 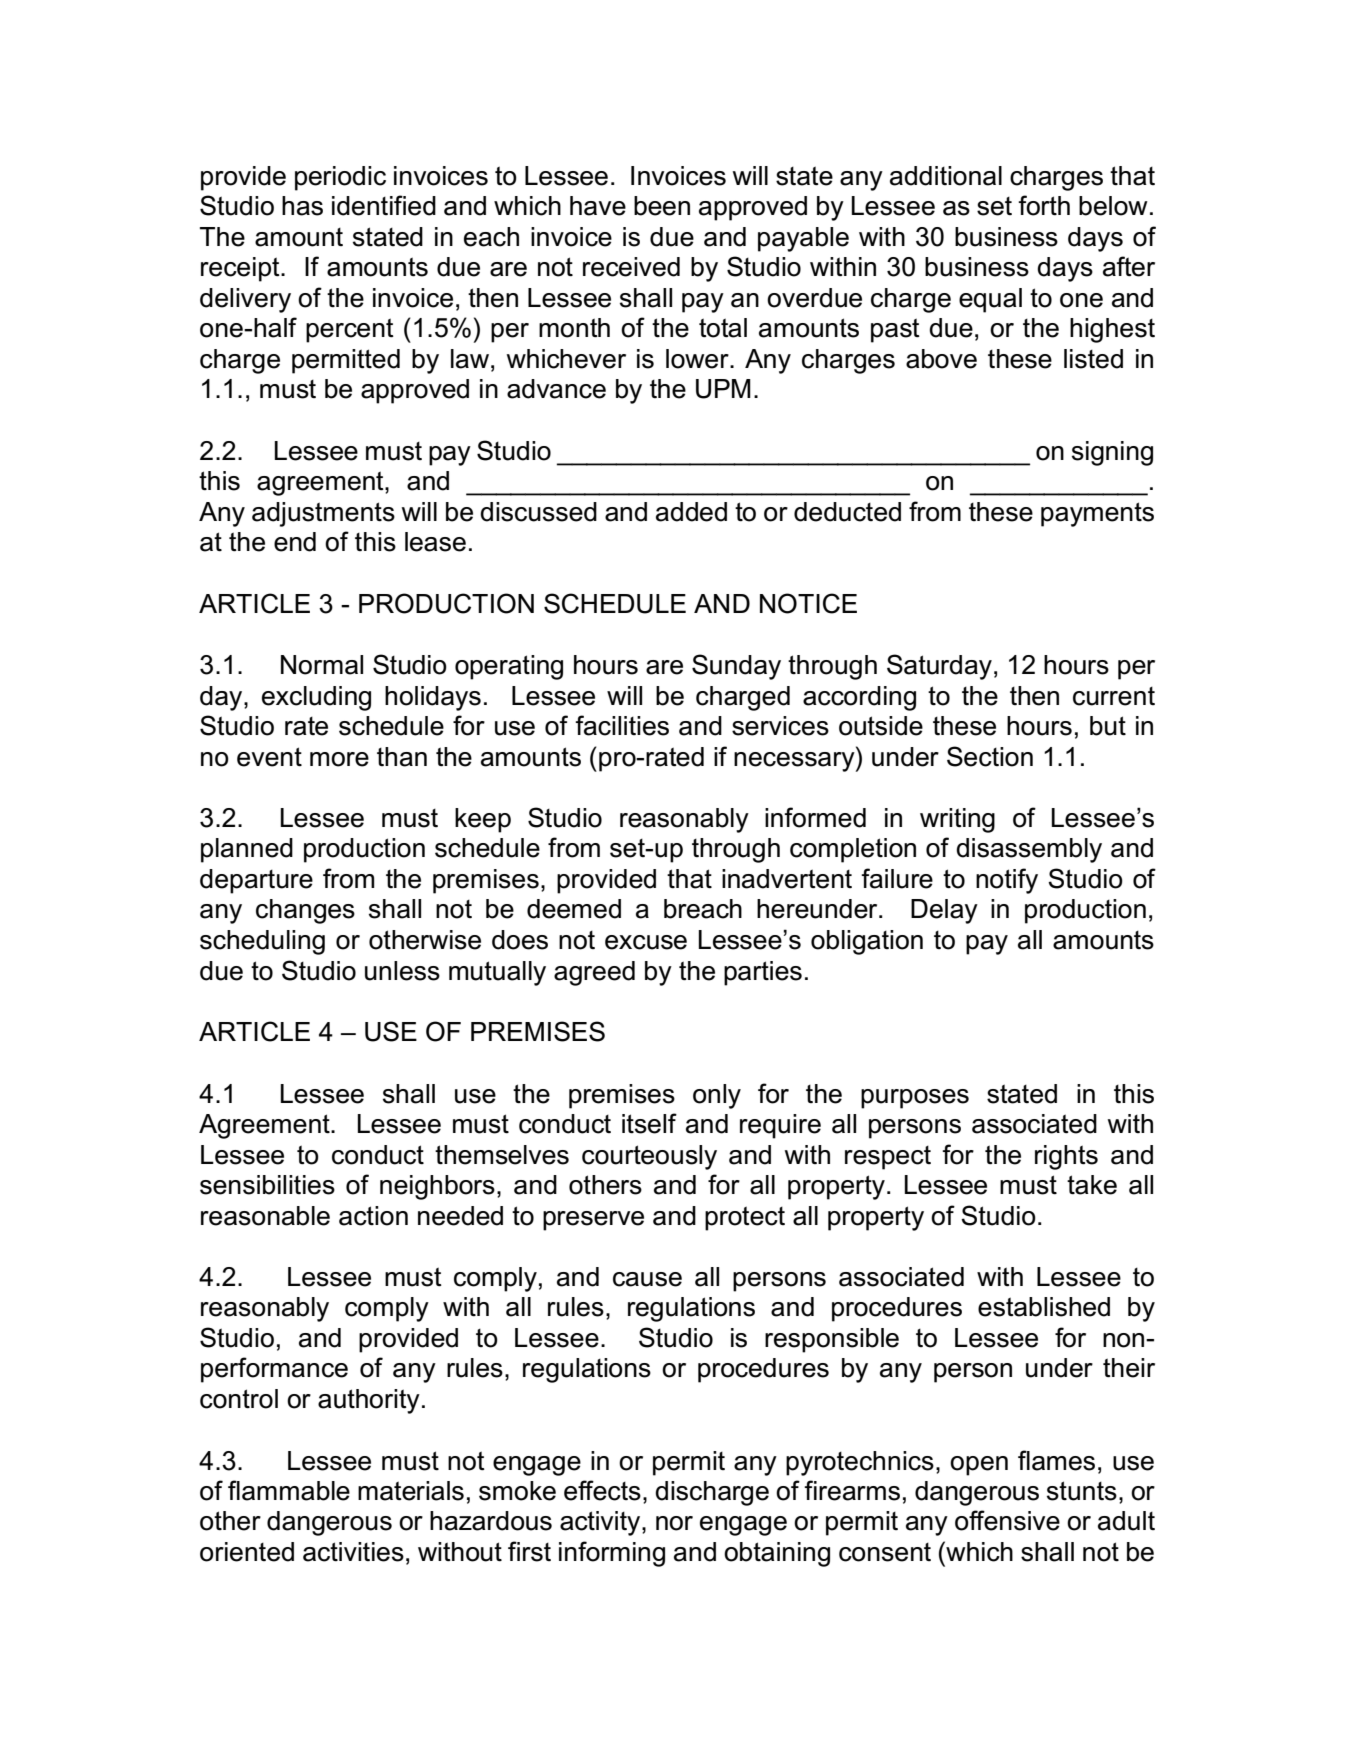 What do you see at coordinates (662, 206) in the document?
I see `been` at bounding box center [662, 206].
